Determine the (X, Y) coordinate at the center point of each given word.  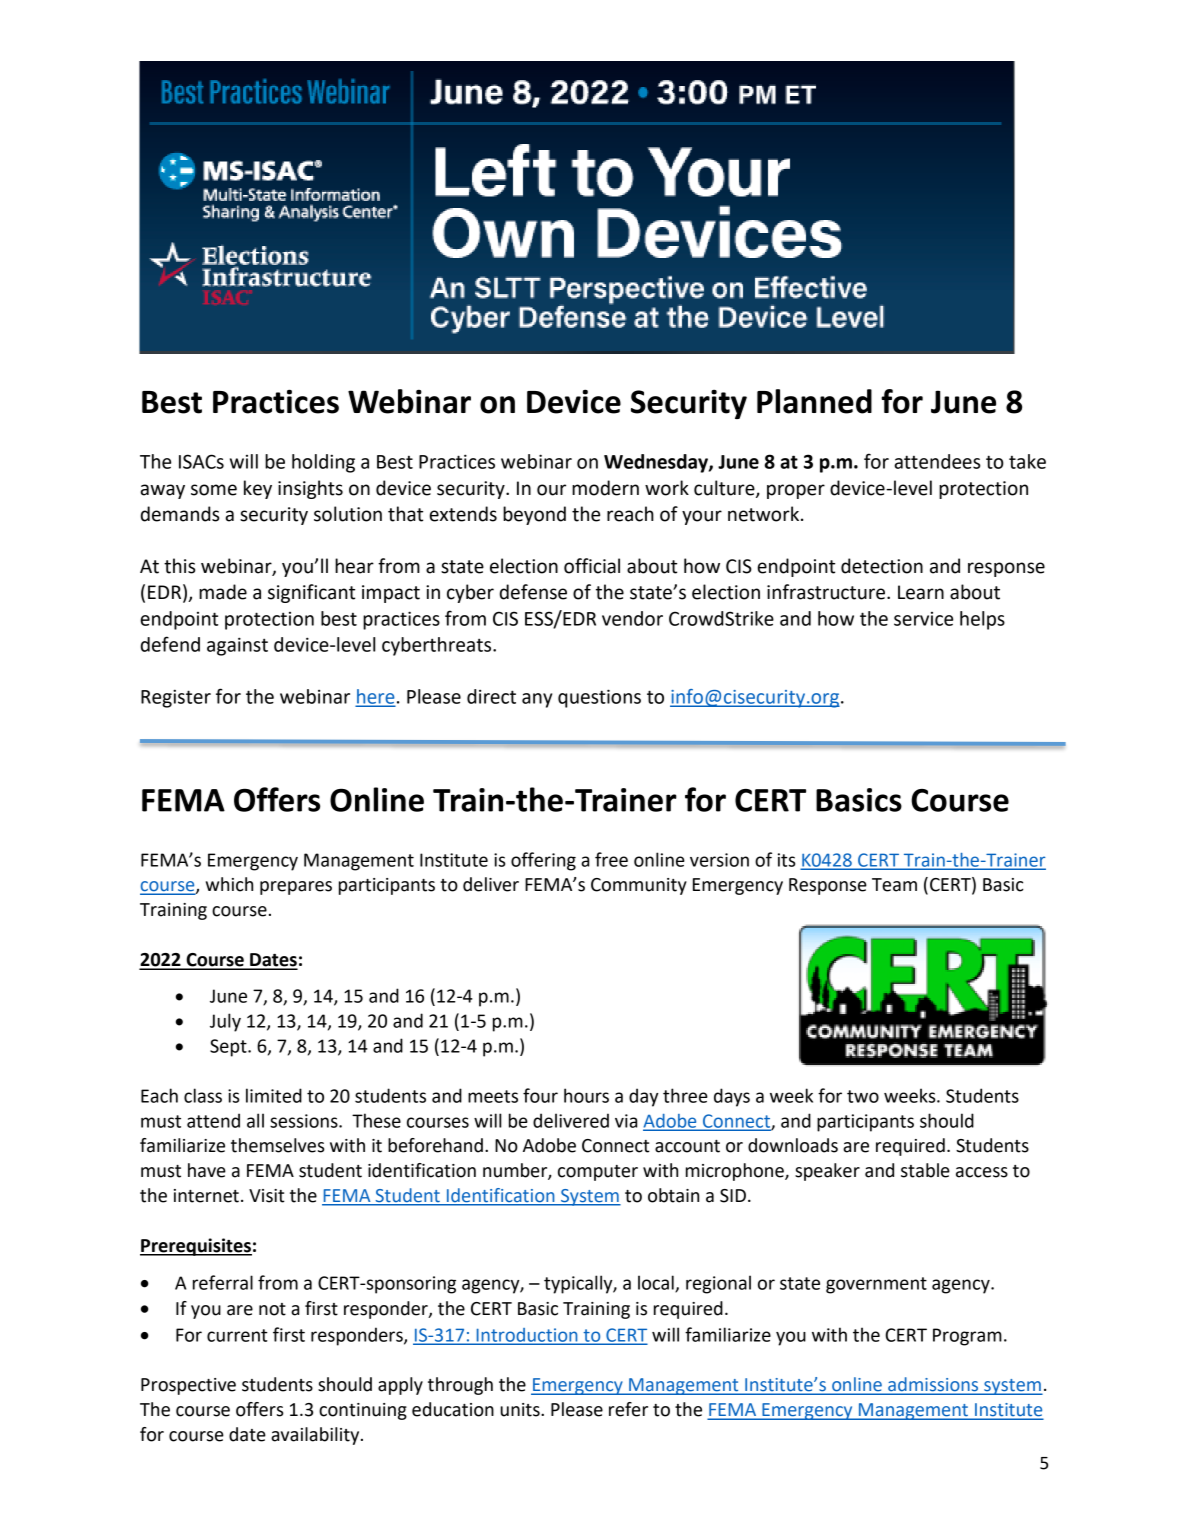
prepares (296, 888)
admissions (933, 1385)
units (521, 1410)
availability (316, 1436)
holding (323, 463)
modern (605, 488)
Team (894, 885)
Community (639, 886)
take (1027, 461)
